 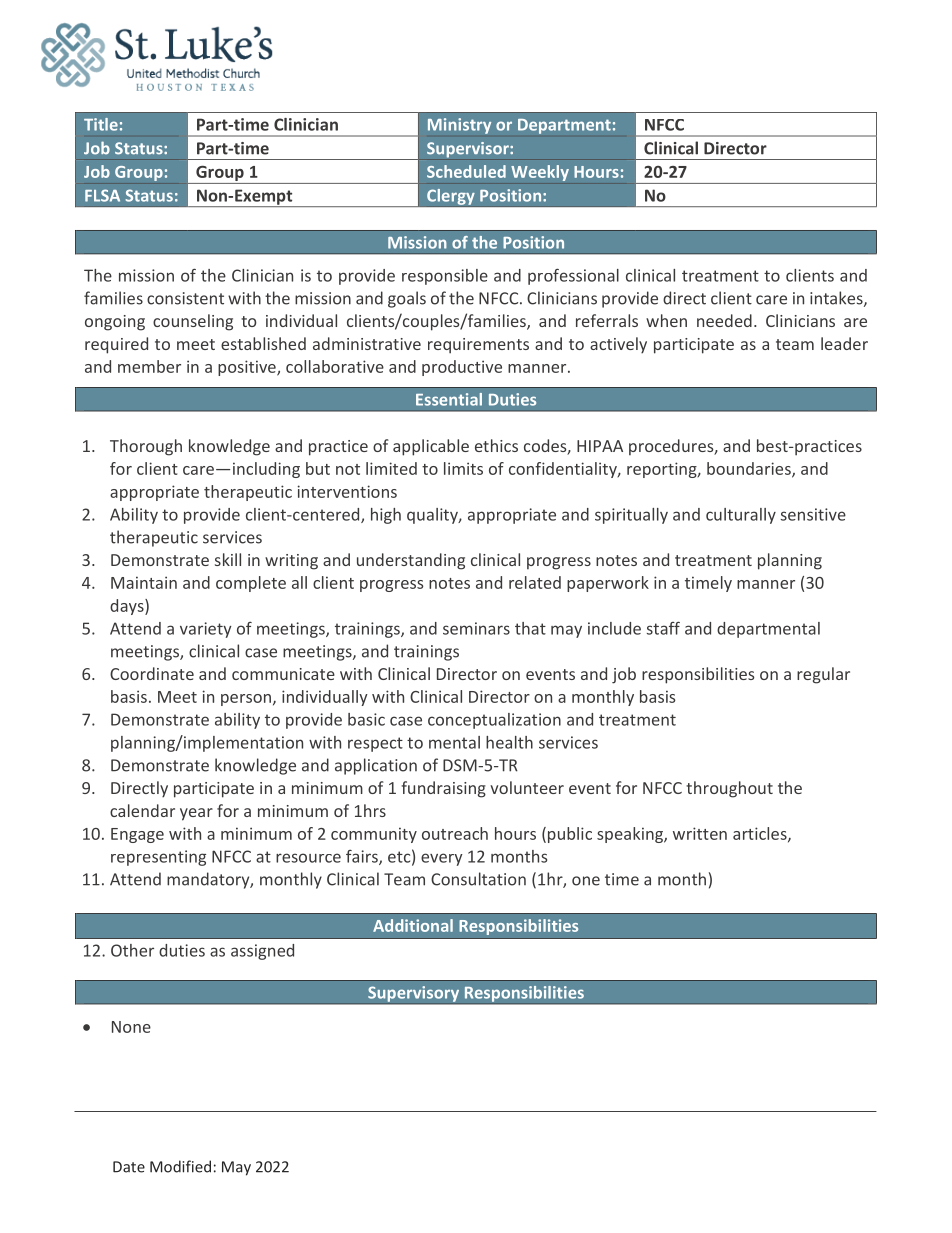 I want to click on representing, so click(x=158, y=858).
